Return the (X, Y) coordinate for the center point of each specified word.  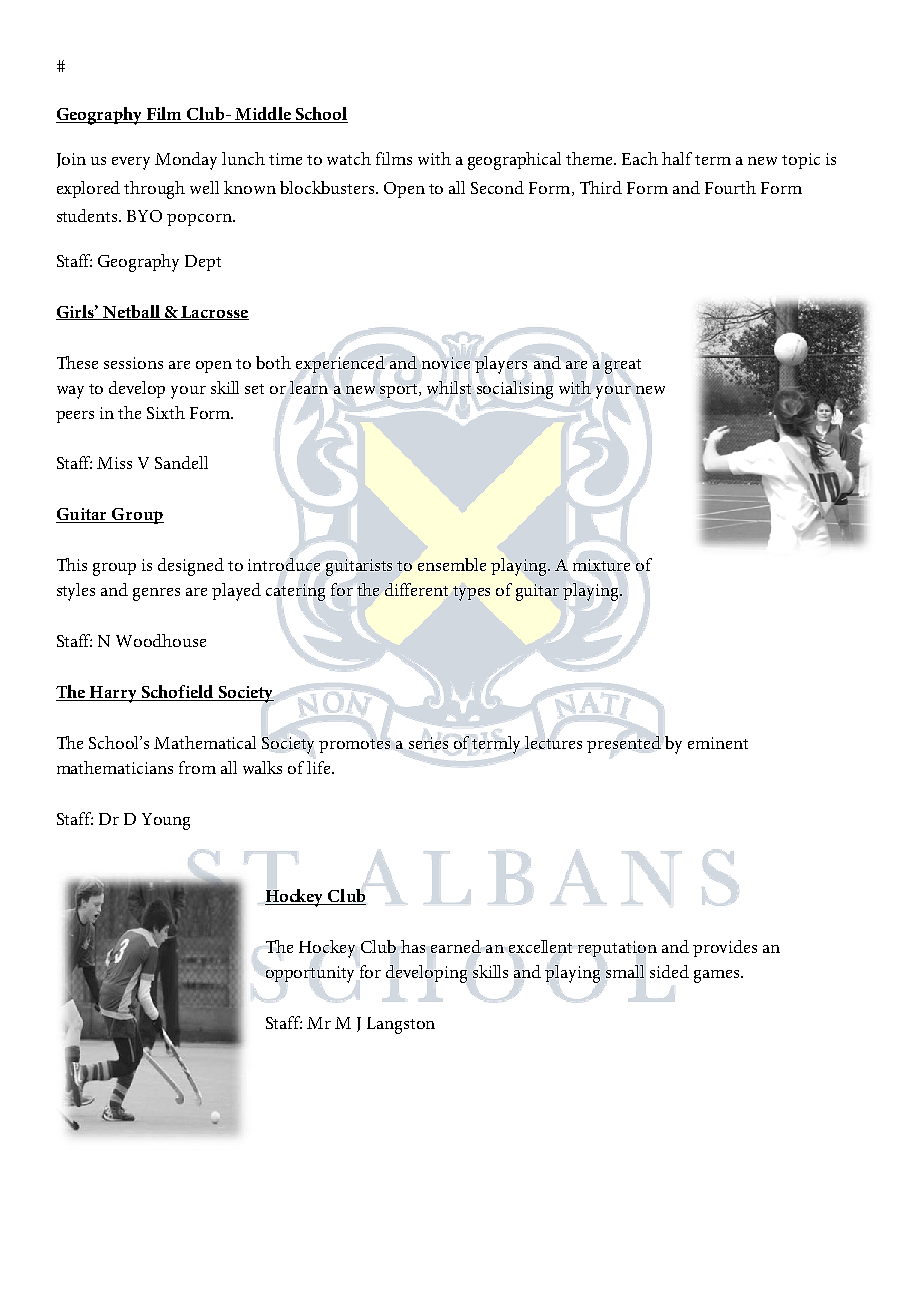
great (623, 366)
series (428, 743)
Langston (401, 1025)
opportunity (310, 974)
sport (400, 391)
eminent (718, 743)
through (154, 190)
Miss (114, 463)
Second (497, 187)
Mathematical (205, 742)
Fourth (730, 187)
